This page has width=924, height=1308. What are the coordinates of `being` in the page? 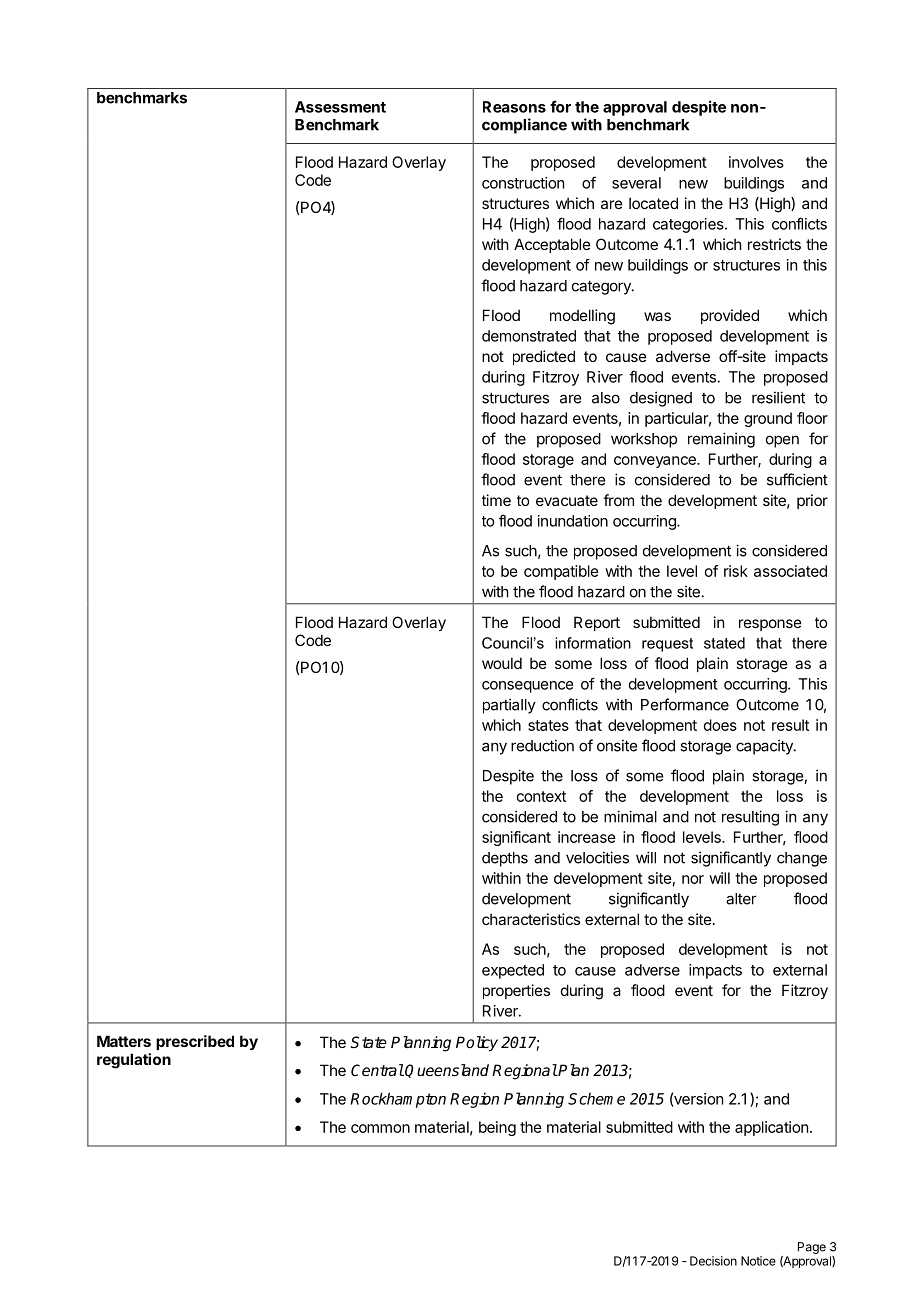 It's located at (497, 1128).
